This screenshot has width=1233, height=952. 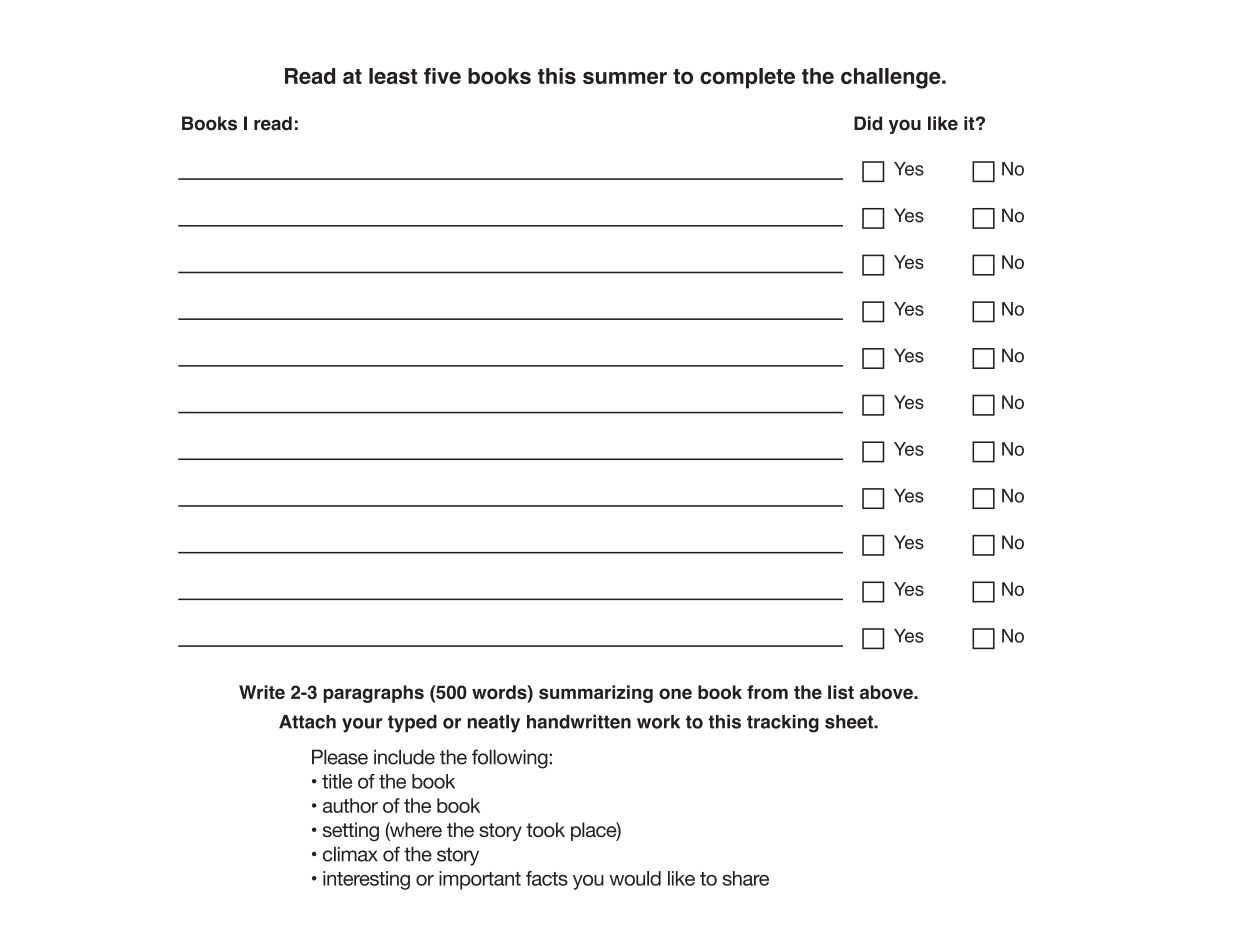 I want to click on complete, so click(x=747, y=78).
